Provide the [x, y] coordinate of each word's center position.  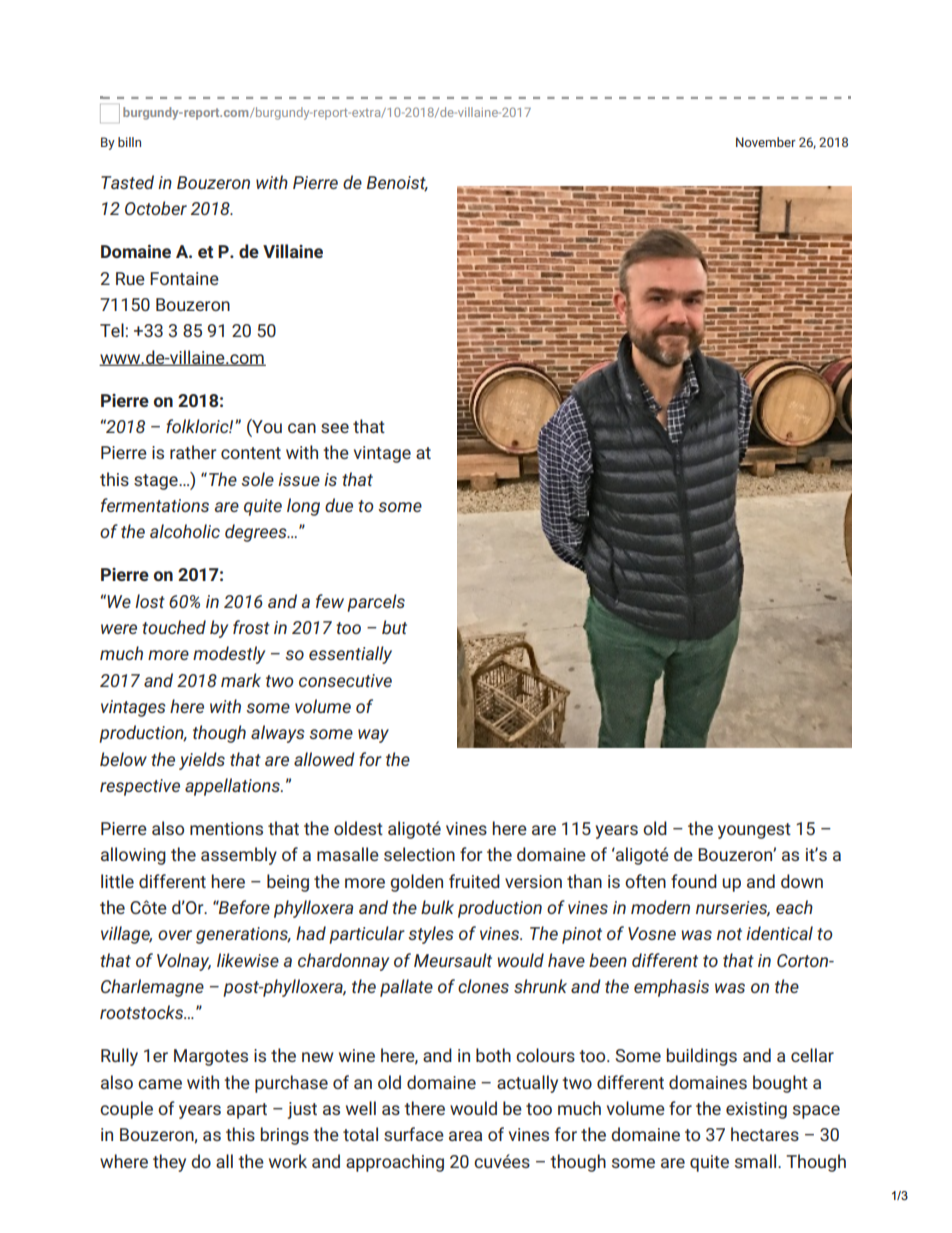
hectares [765, 1134]
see [335, 428]
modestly [229, 655]
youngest [754, 831]
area [465, 1136]
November [766, 142]
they [169, 1163]
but [394, 627]
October [156, 208]
